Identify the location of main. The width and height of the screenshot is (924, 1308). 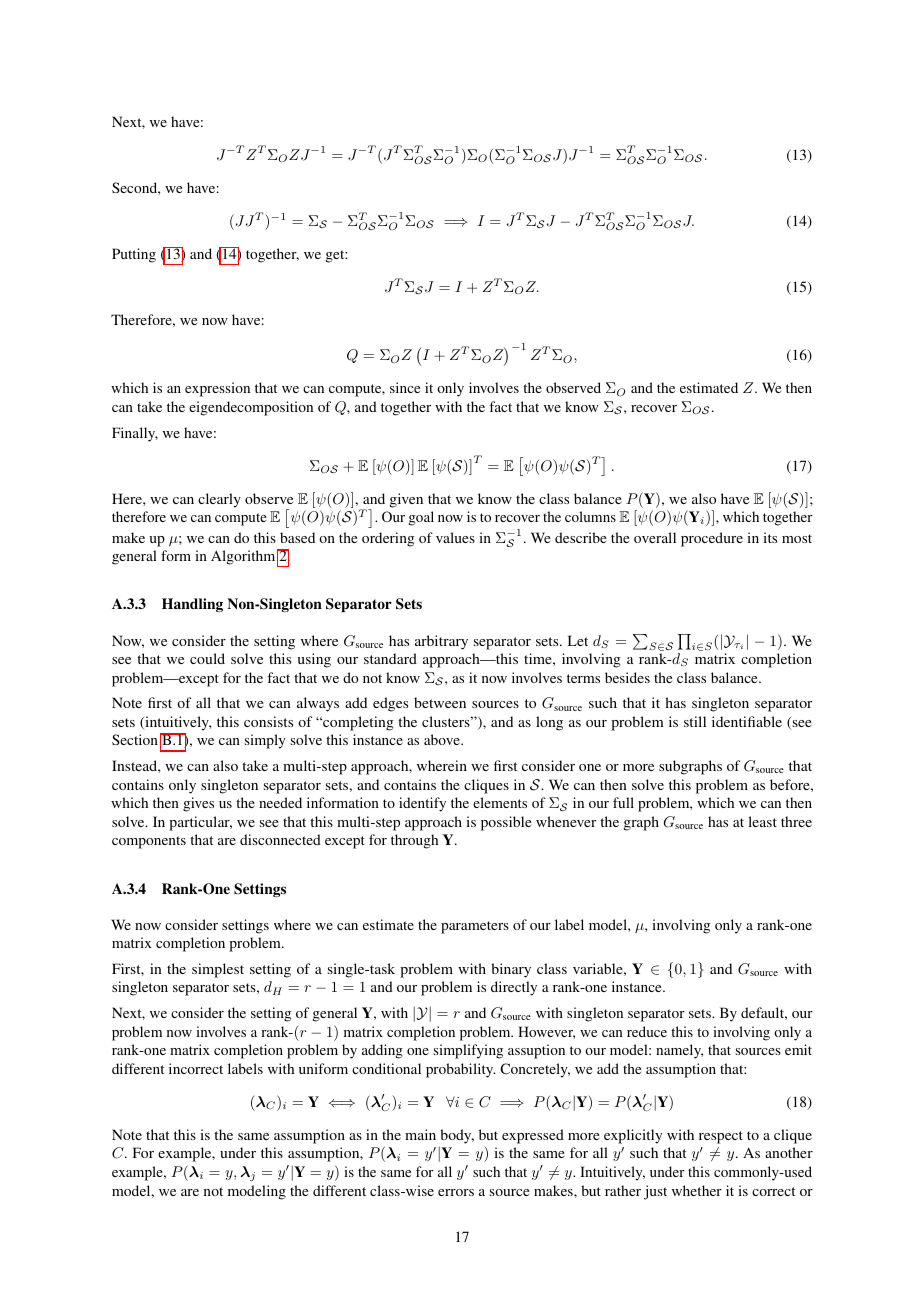
(420, 1134).
